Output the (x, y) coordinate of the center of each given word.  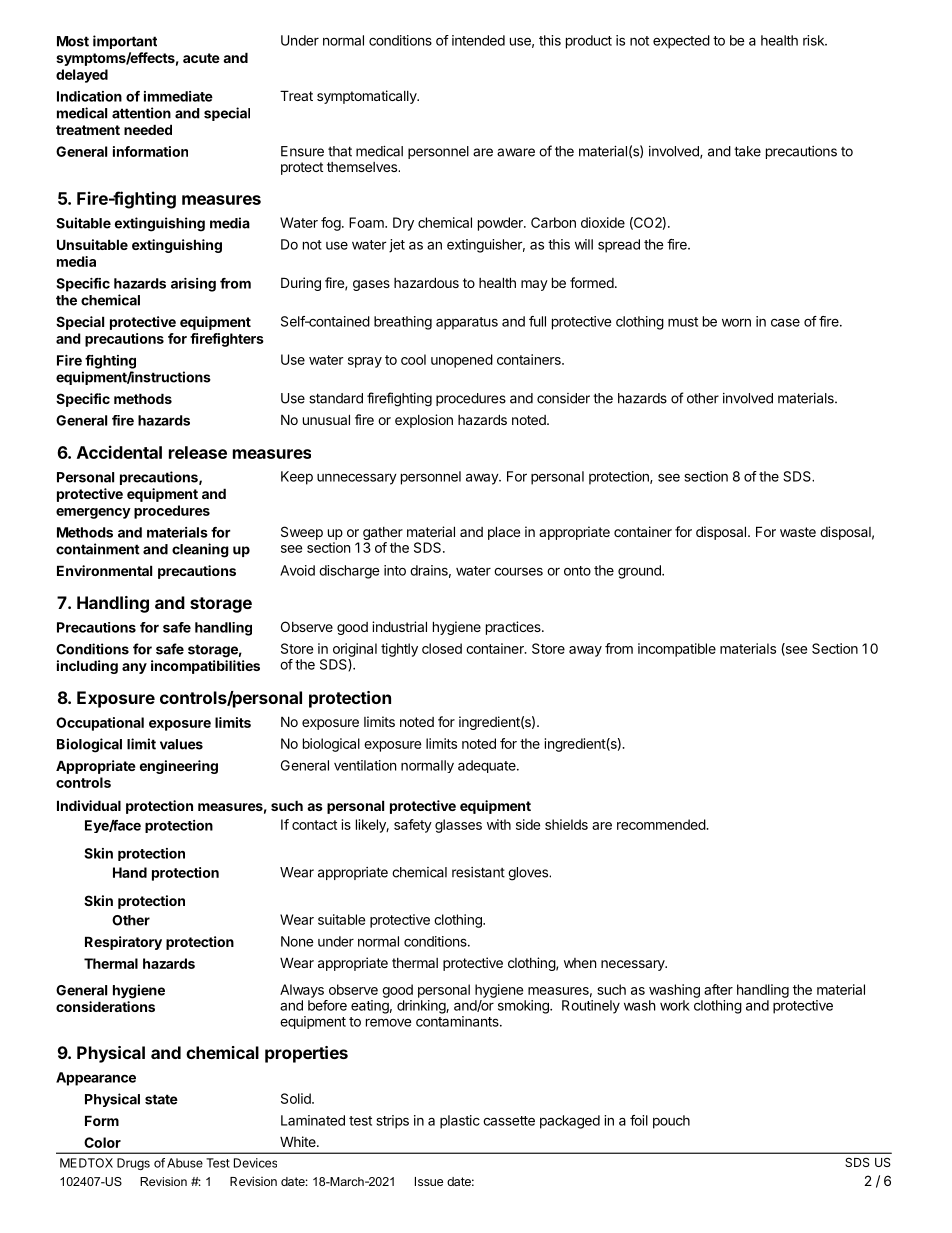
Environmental (104, 570)
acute (201, 58)
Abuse (185, 1163)
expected (681, 42)
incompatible (677, 650)
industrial (399, 626)
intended (478, 40)
